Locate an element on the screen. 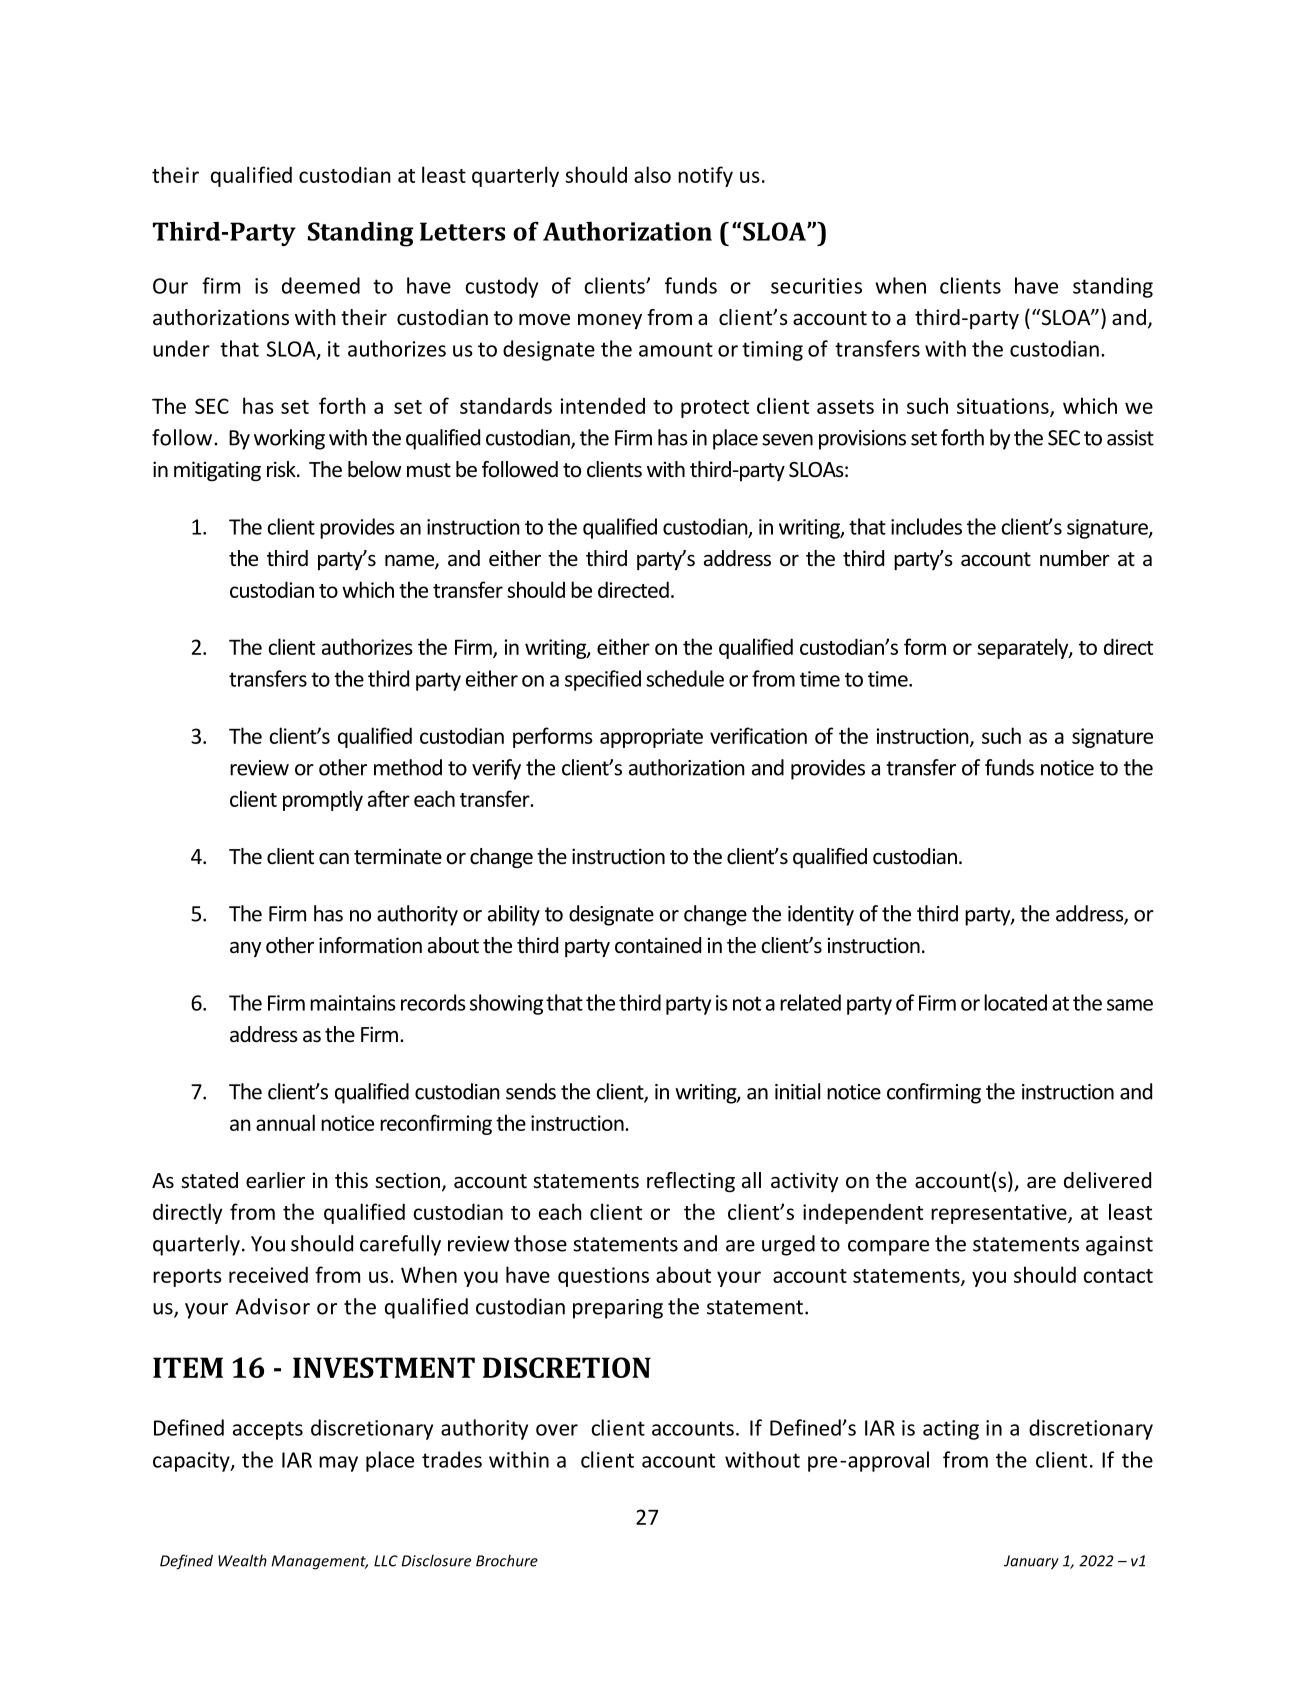 This screenshot has width=1309, height=1694. January is located at coordinates (1031, 1562).
